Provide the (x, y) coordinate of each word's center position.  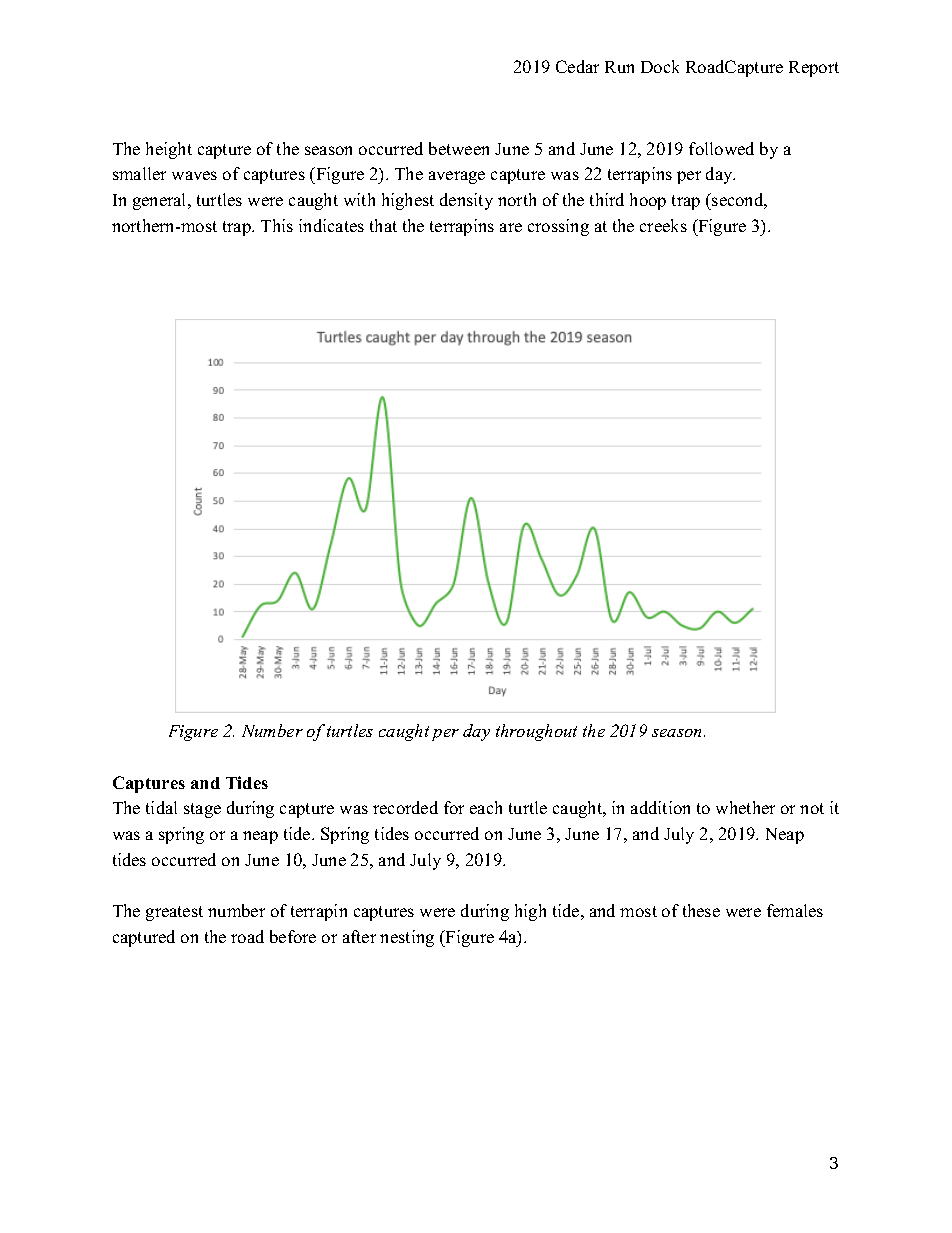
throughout (536, 732)
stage (202, 810)
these (701, 910)
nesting (407, 938)
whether (745, 807)
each (486, 807)
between (459, 148)
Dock (660, 66)
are (511, 227)
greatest (174, 913)
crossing (558, 227)
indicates (331, 225)
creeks (663, 225)
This (277, 225)
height (169, 150)
